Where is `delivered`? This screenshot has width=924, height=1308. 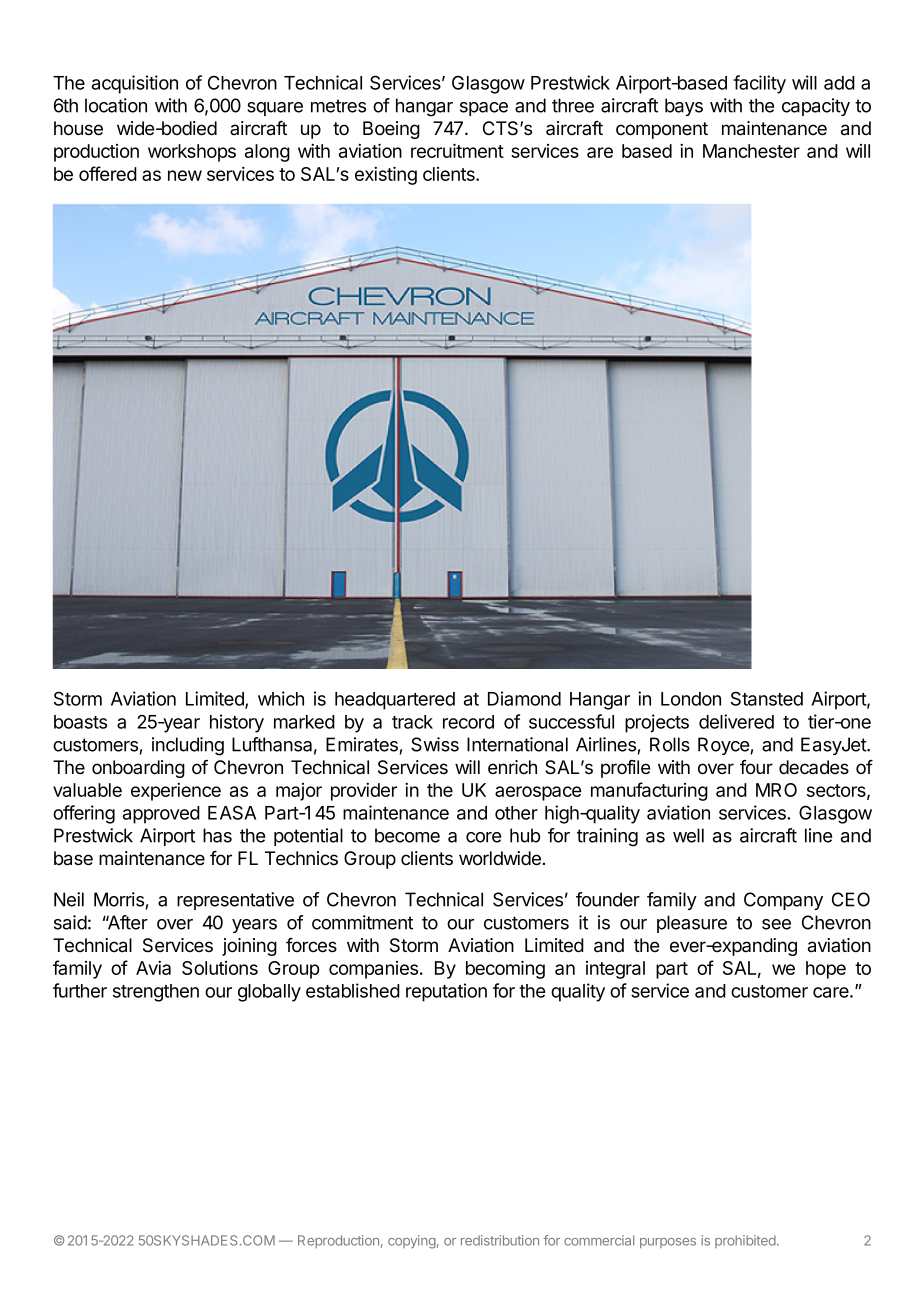 delivered is located at coordinates (736, 721).
